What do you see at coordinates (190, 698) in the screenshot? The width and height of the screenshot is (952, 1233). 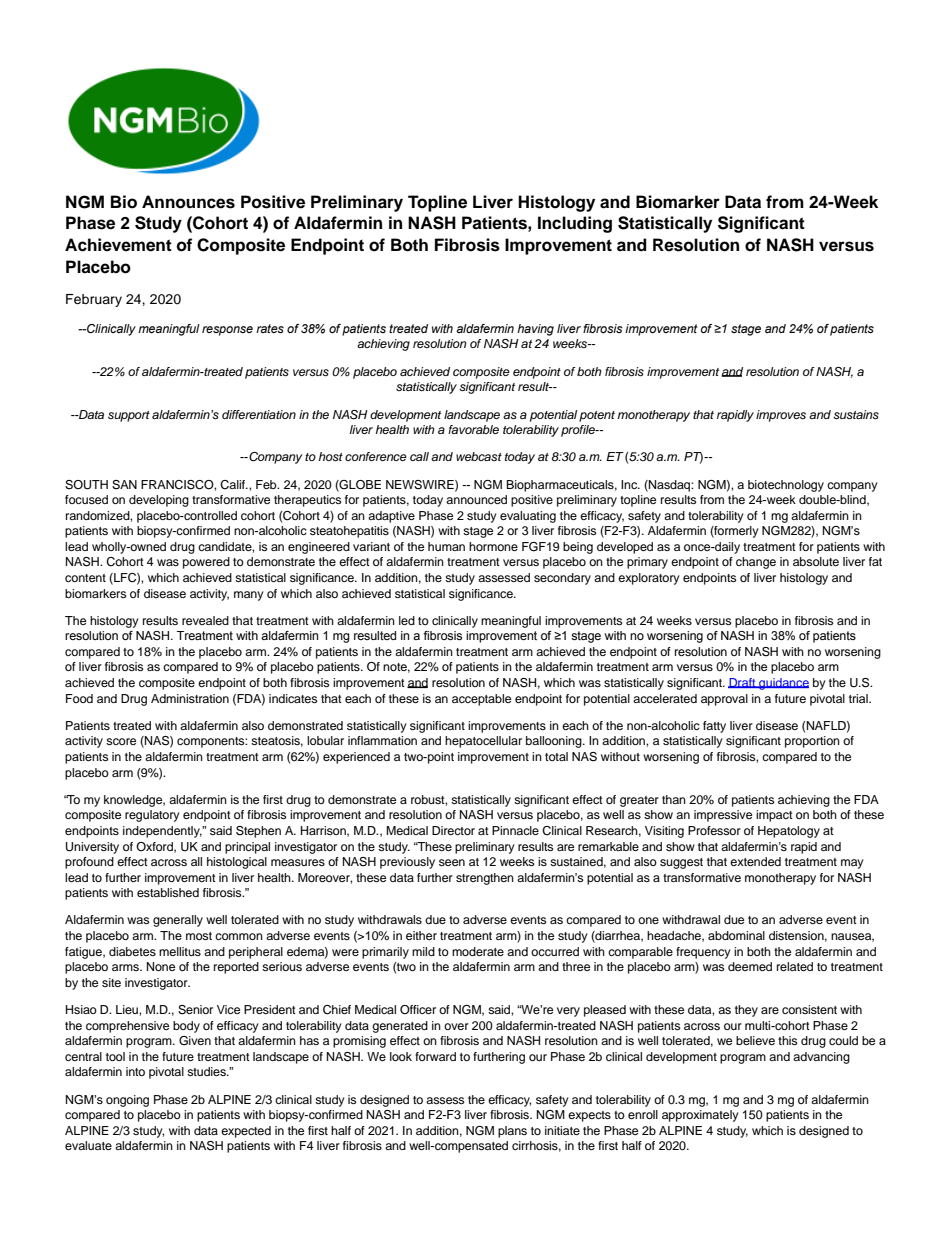 I see `Administration` at bounding box center [190, 698].
